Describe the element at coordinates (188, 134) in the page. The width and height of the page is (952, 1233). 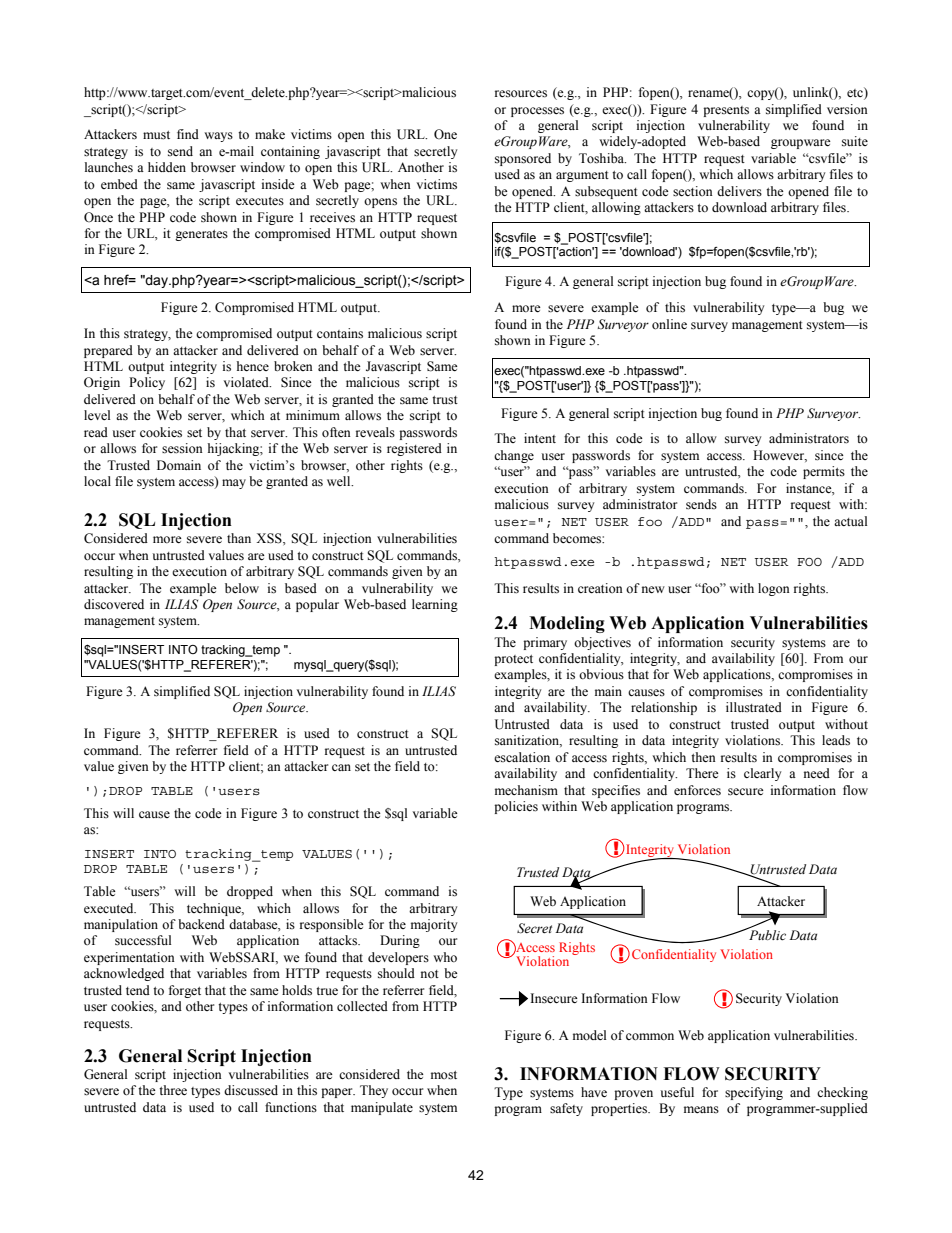
I see `find` at that location.
